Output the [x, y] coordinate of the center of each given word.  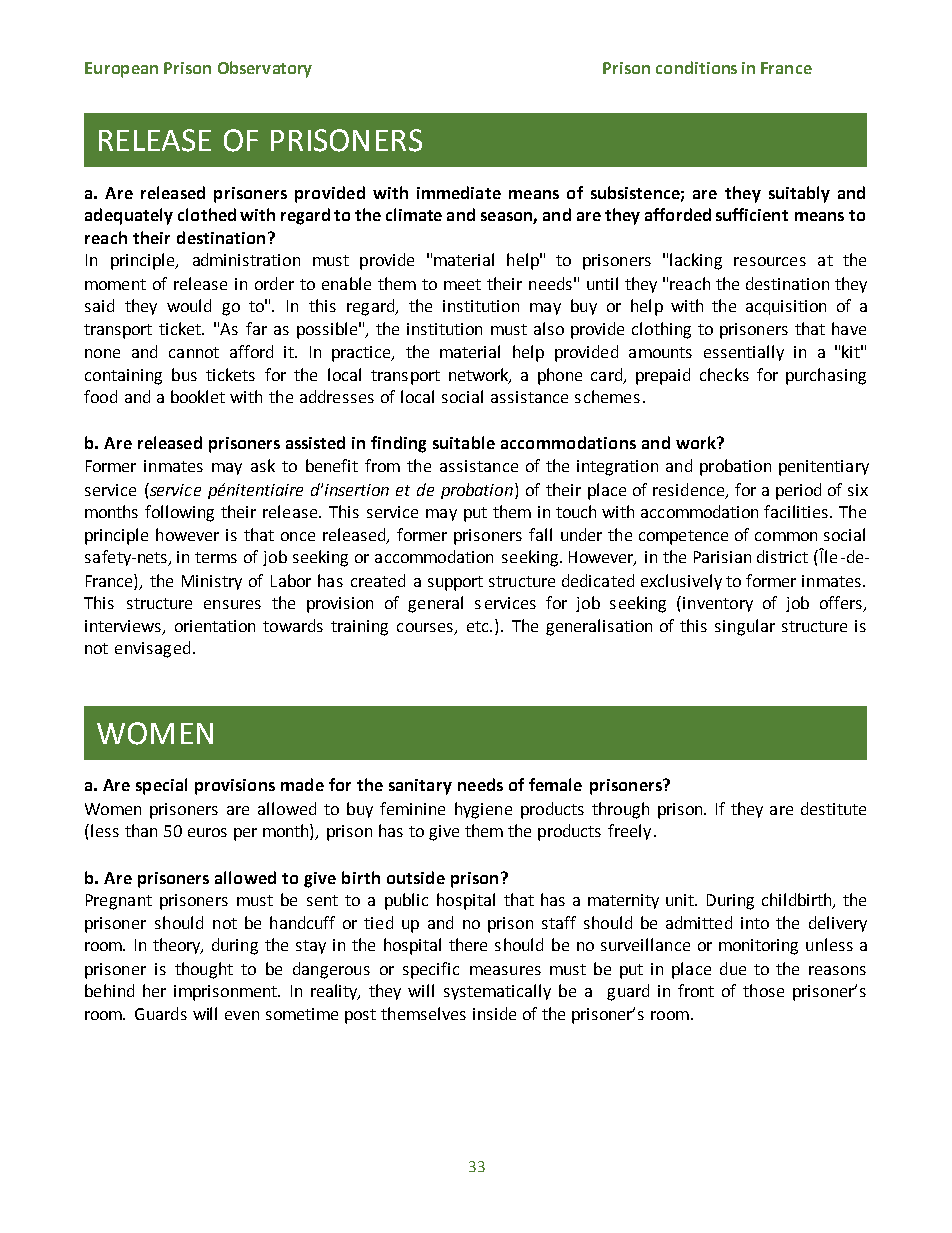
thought [204, 970]
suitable [464, 442]
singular [745, 627]
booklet [198, 396]
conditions [696, 67]
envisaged [152, 649]
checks [724, 374]
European [121, 70]
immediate [459, 192]
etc [479, 626]
